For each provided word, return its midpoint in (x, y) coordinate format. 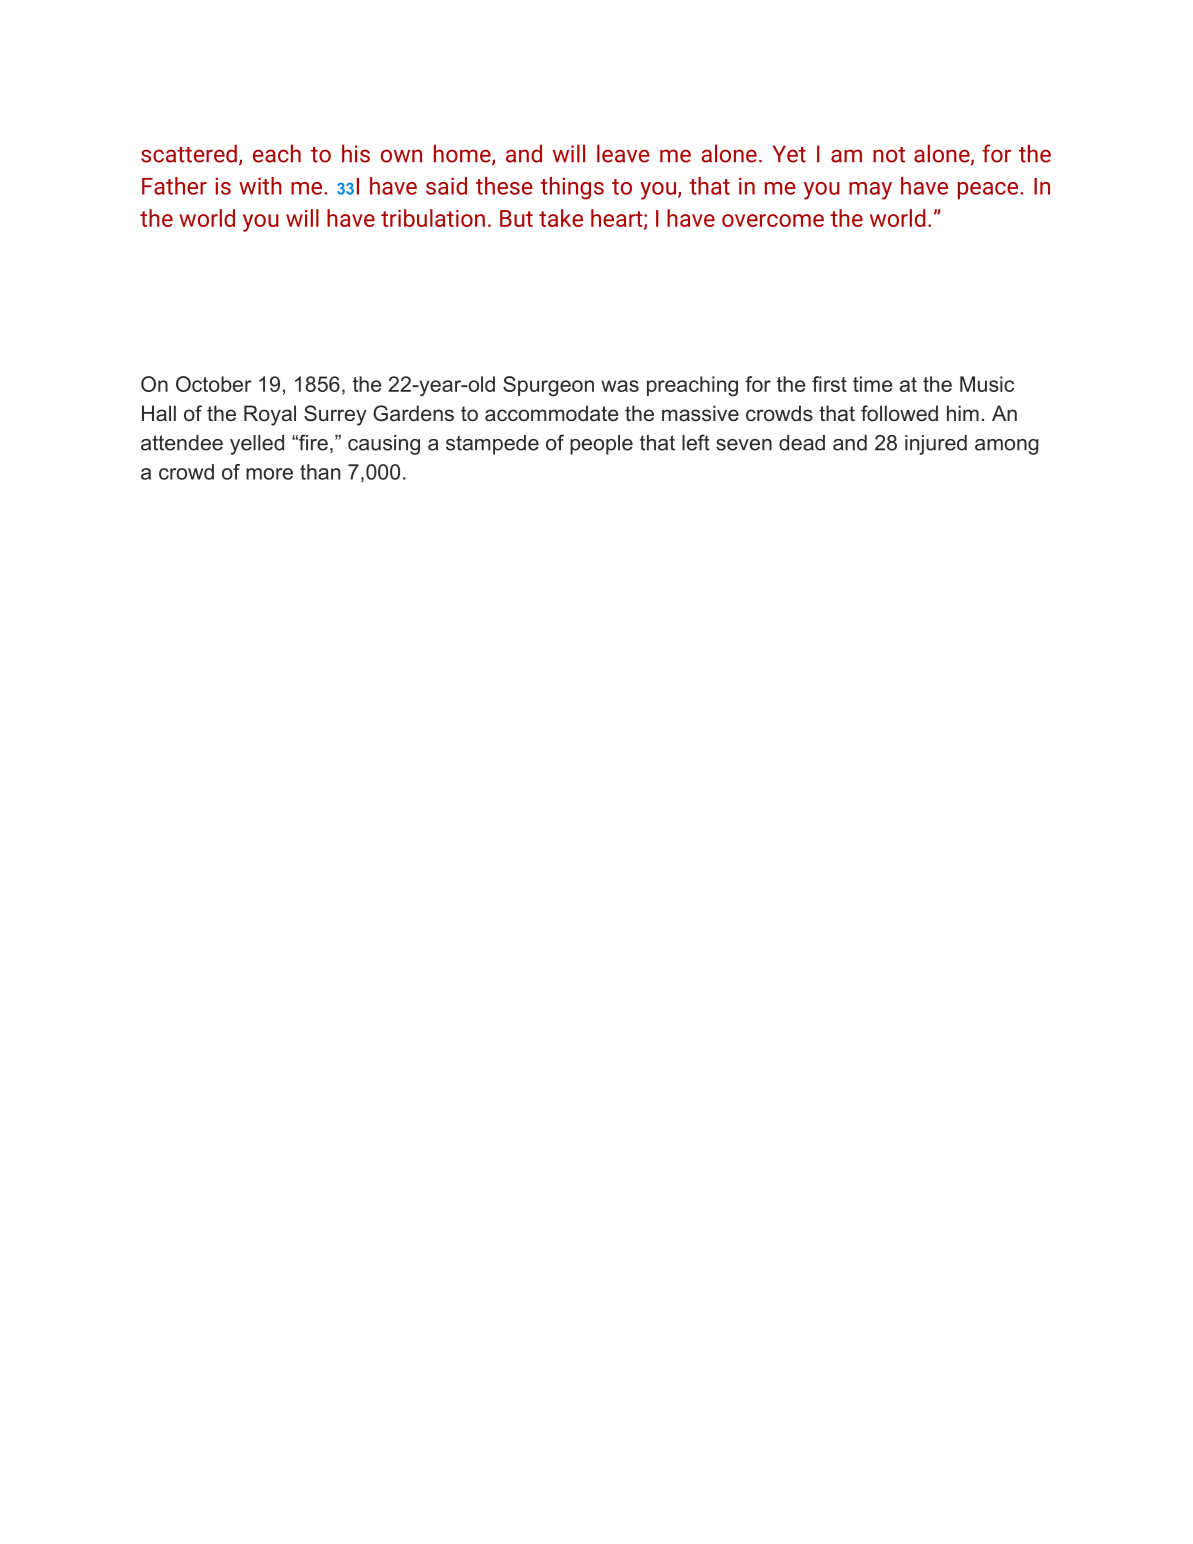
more (269, 474)
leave (623, 153)
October (214, 384)
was (620, 386)
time (873, 384)
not (889, 155)
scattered (189, 153)
